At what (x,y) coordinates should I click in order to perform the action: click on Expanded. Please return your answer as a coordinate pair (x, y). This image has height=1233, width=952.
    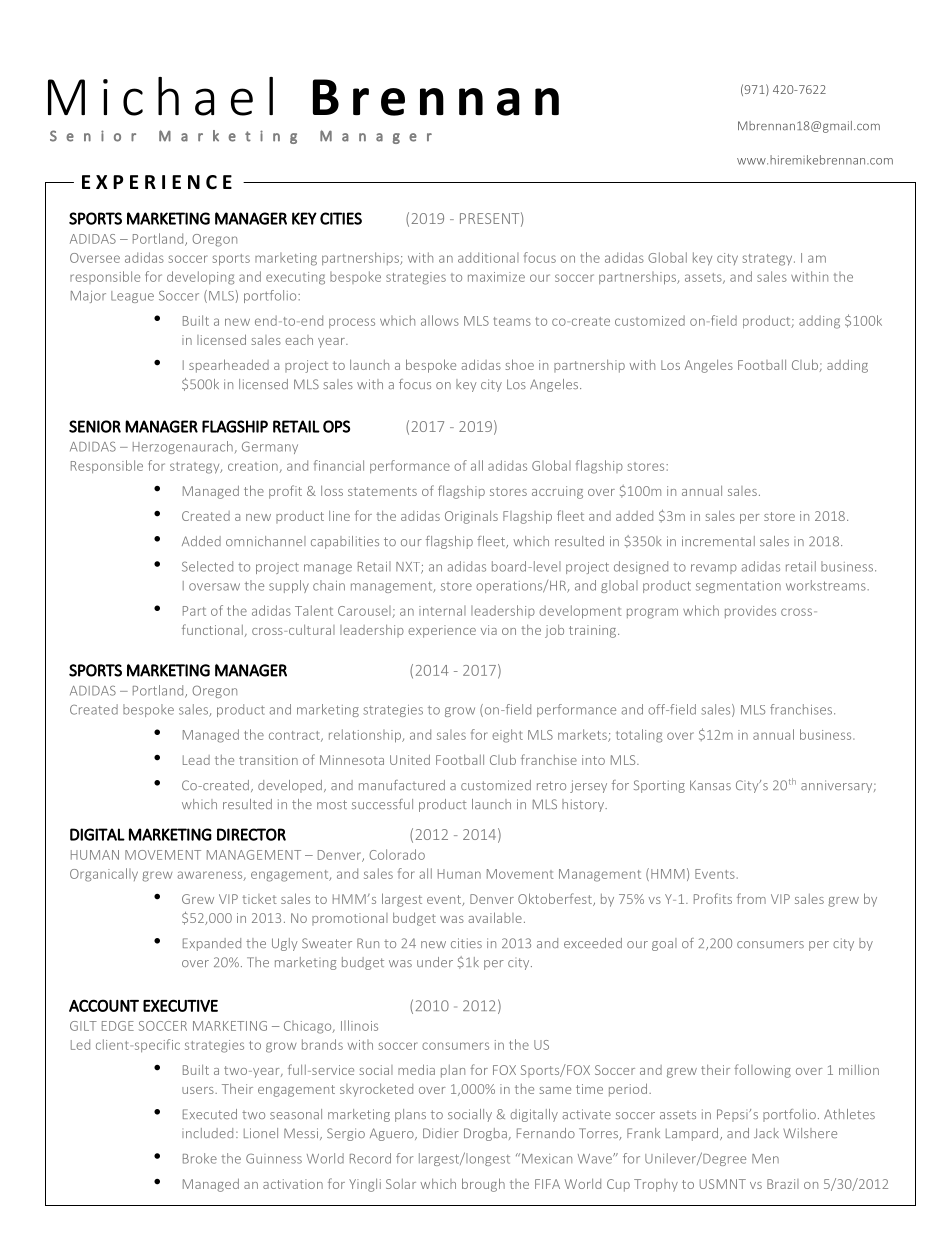
    Looking at the image, I should click on (212, 944).
